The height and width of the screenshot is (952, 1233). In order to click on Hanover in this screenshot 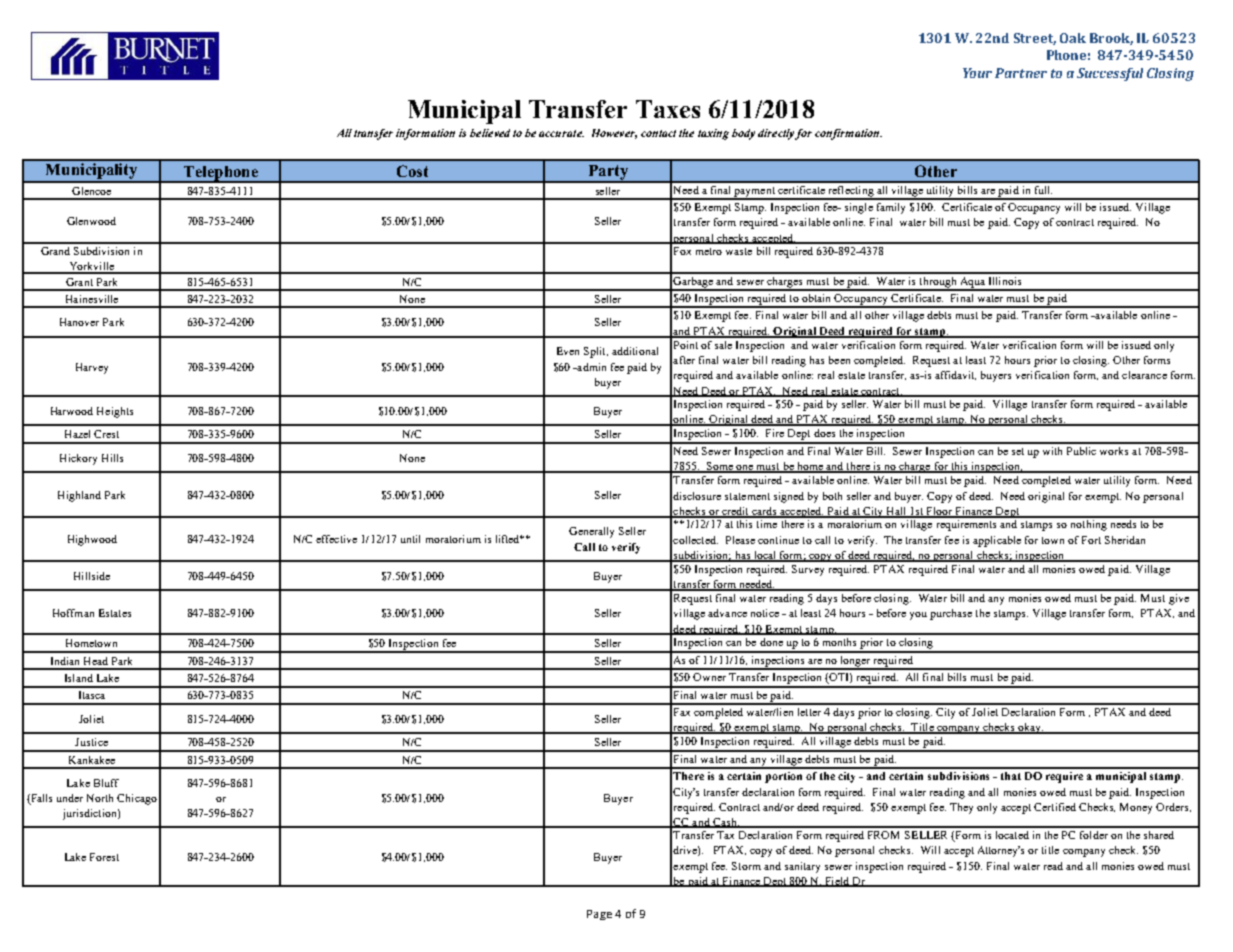, I will do `click(79, 322)`.
